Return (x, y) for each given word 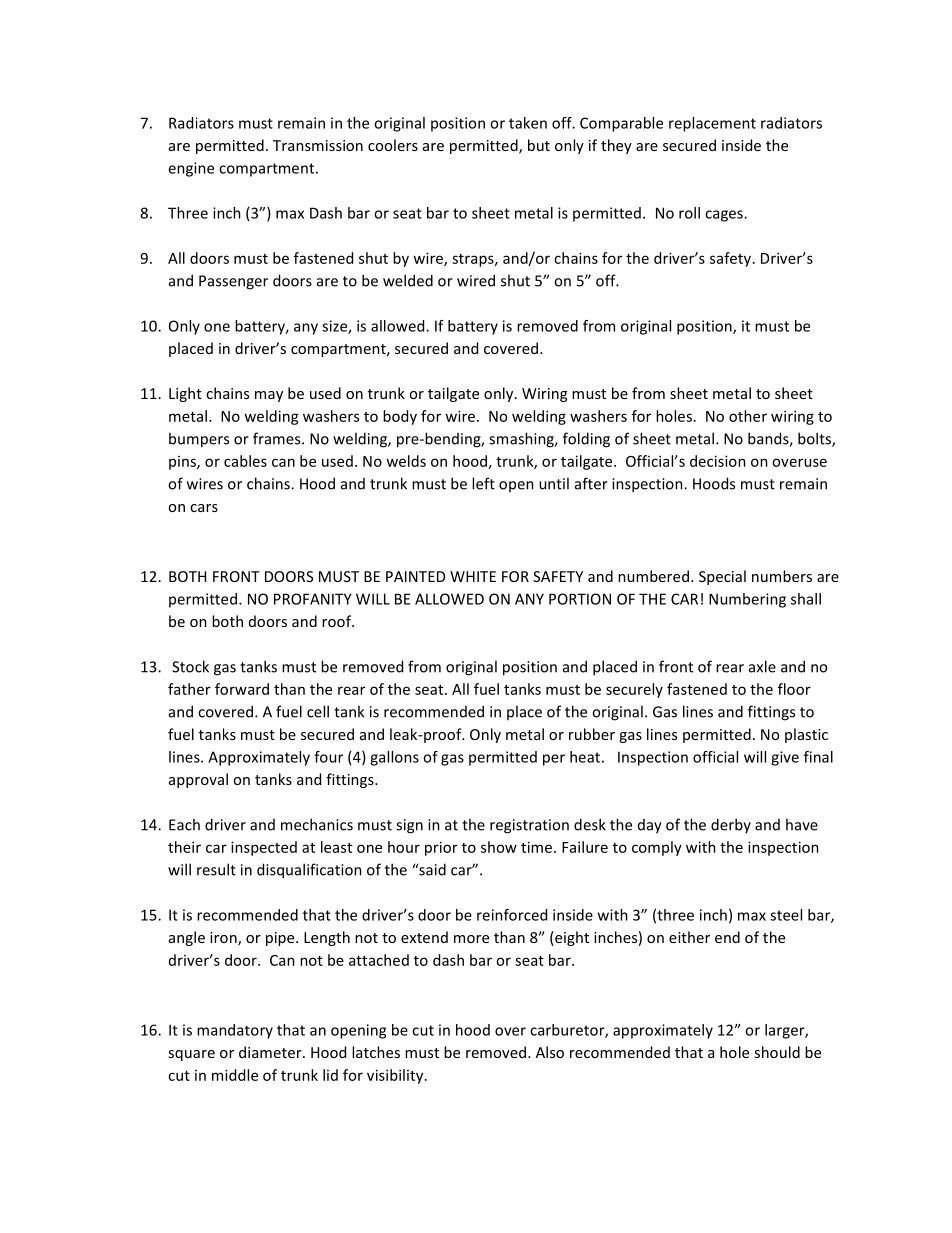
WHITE (473, 576)
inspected (264, 848)
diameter (271, 1052)
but (539, 145)
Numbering (747, 600)
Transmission (318, 145)
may (269, 396)
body (400, 417)
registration (529, 826)
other (748, 416)
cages (725, 216)
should (777, 1052)
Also (550, 1052)
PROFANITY (313, 599)
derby (731, 825)
